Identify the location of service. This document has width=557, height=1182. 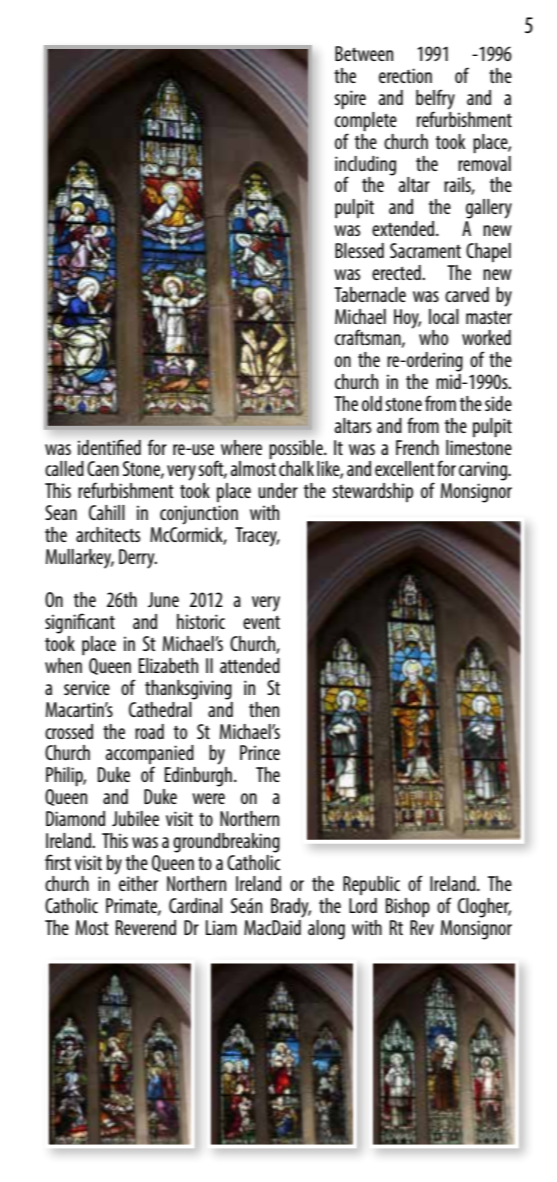
(87, 687).
